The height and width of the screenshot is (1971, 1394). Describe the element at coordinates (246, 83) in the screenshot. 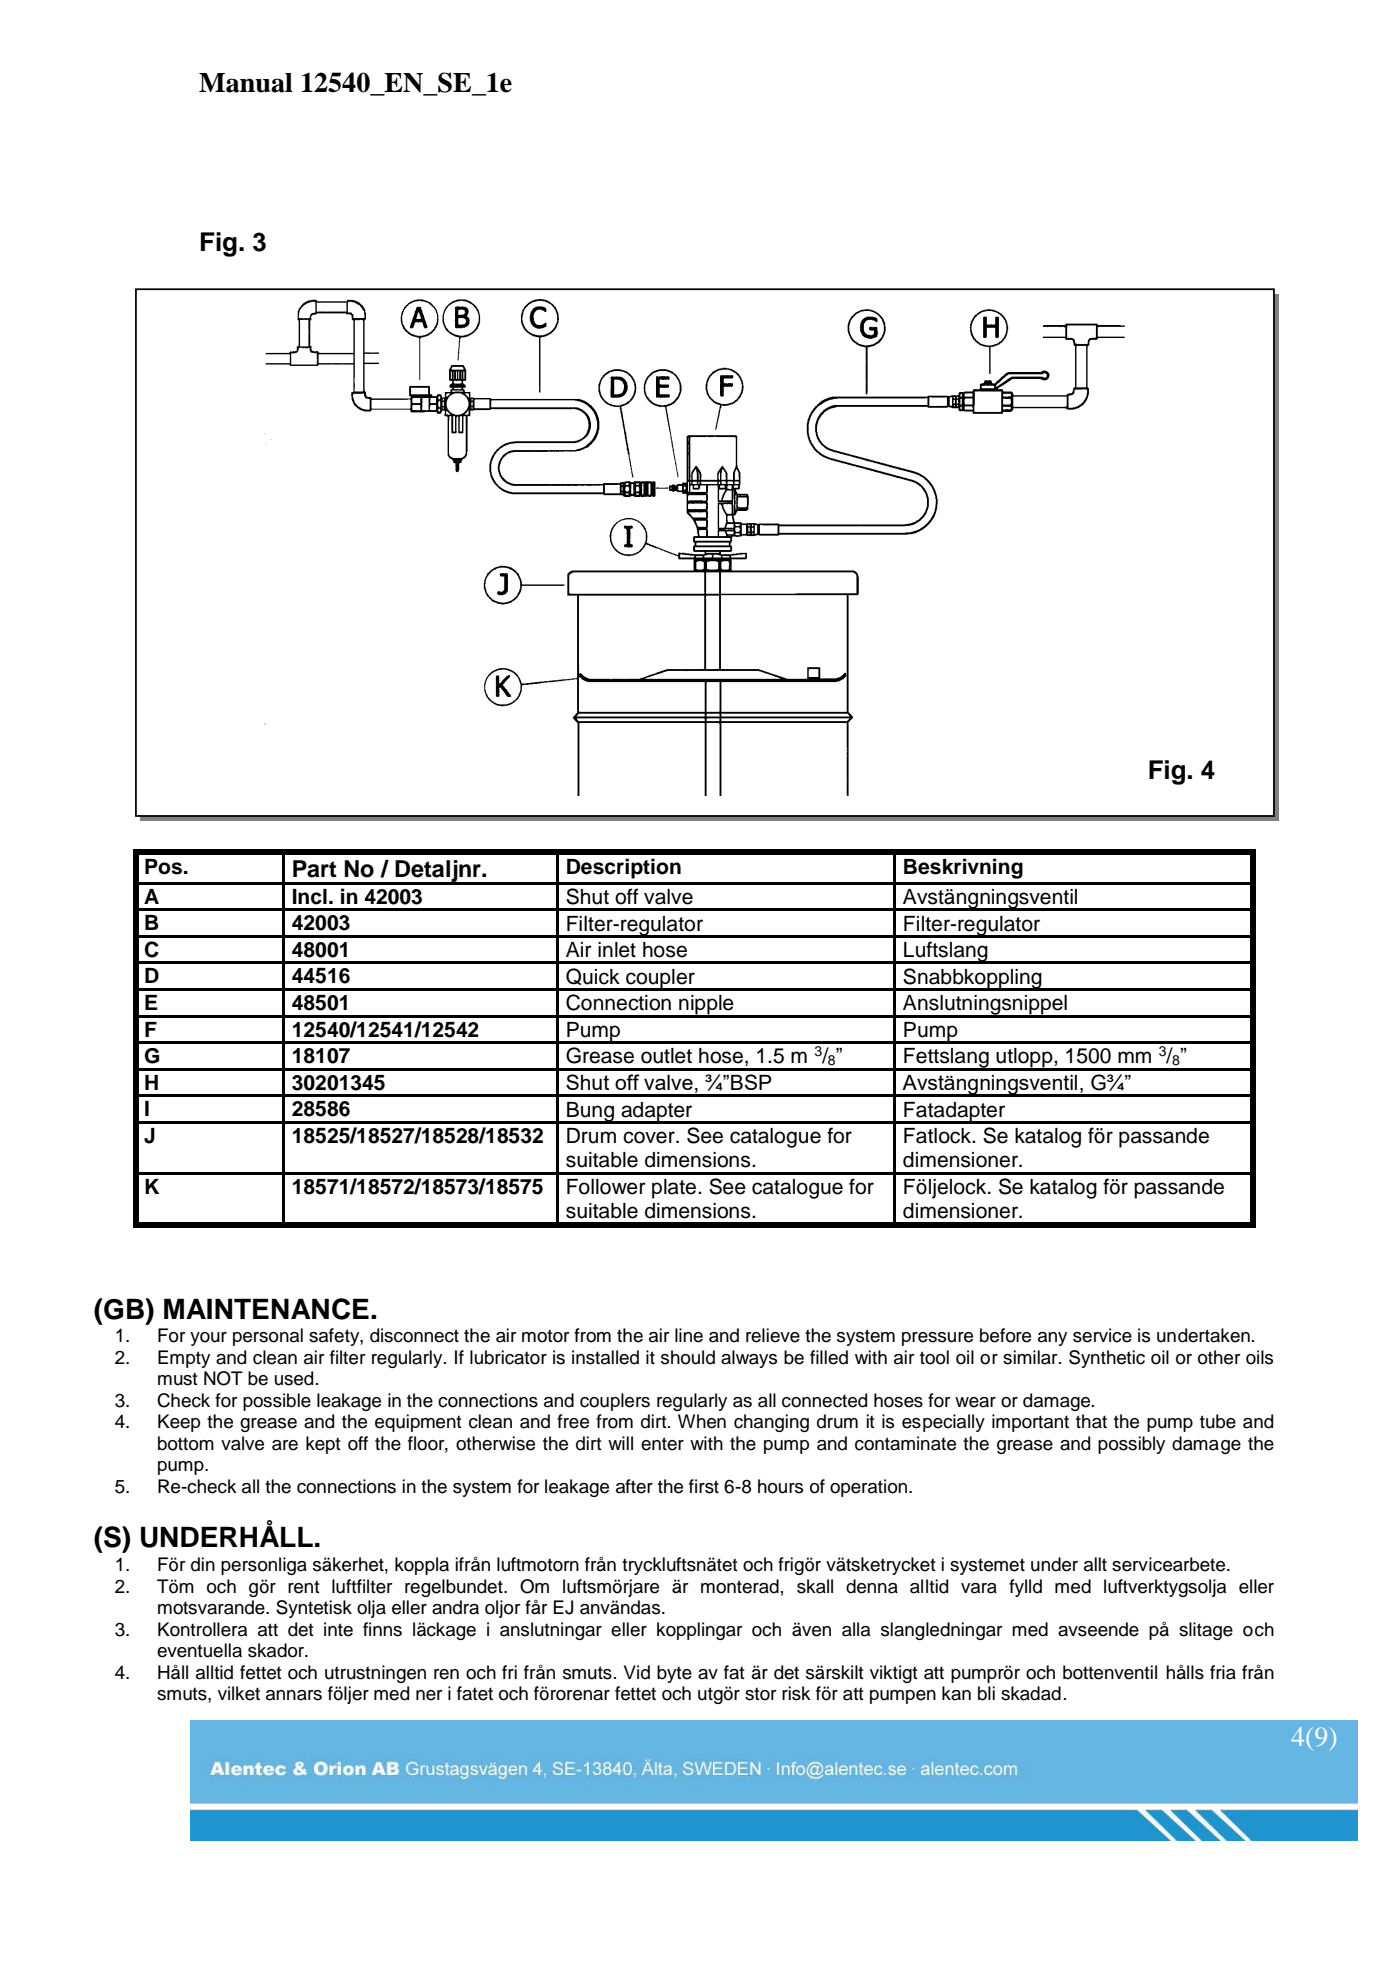

I see `Manual` at that location.
